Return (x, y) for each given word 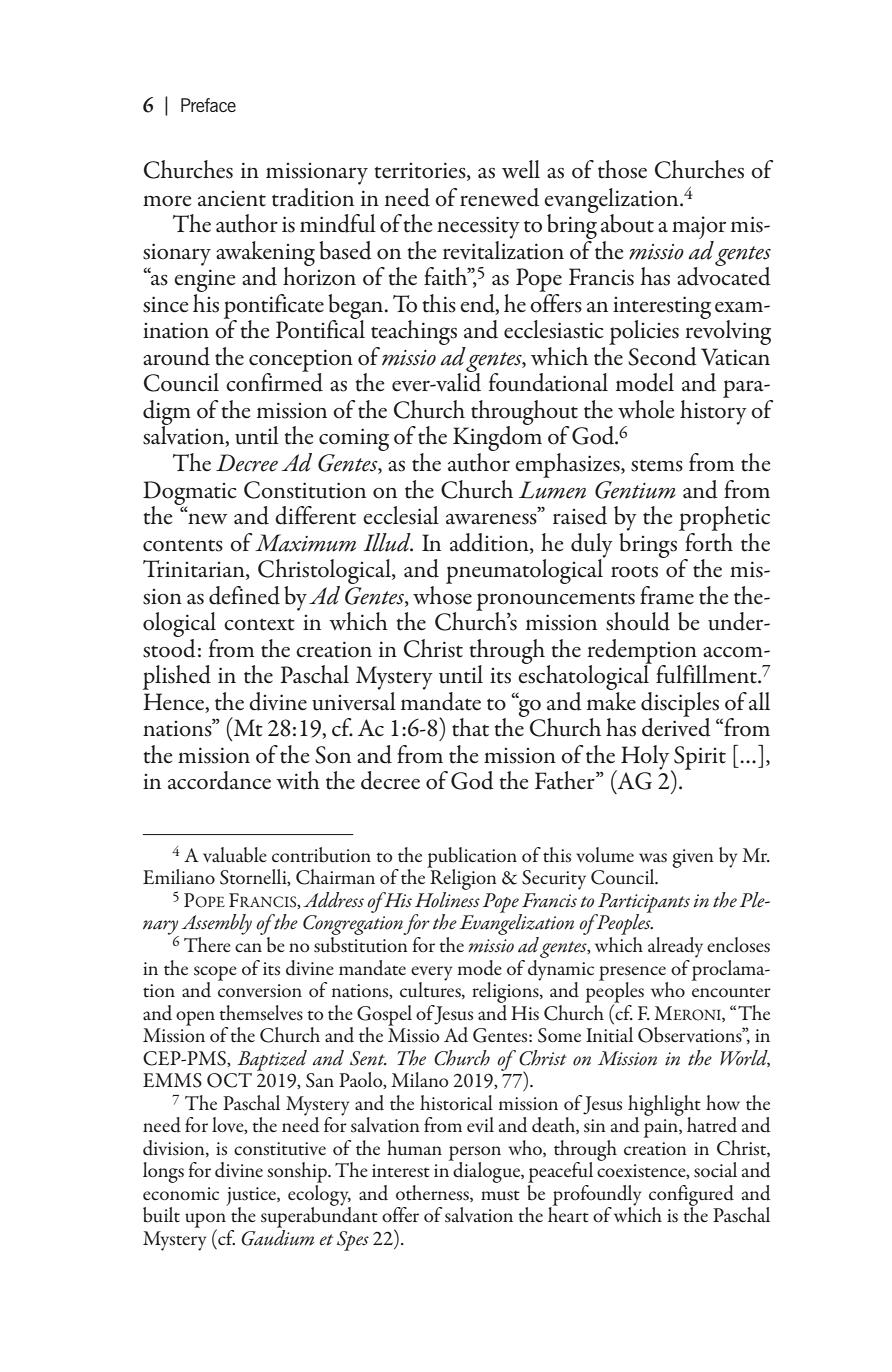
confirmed (274, 381)
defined (244, 595)
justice (252, 1197)
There (207, 944)
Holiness (447, 898)
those (622, 169)
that (470, 727)
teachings (414, 334)
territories (421, 171)
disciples (680, 705)
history (713, 411)
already (675, 947)
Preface (208, 105)
